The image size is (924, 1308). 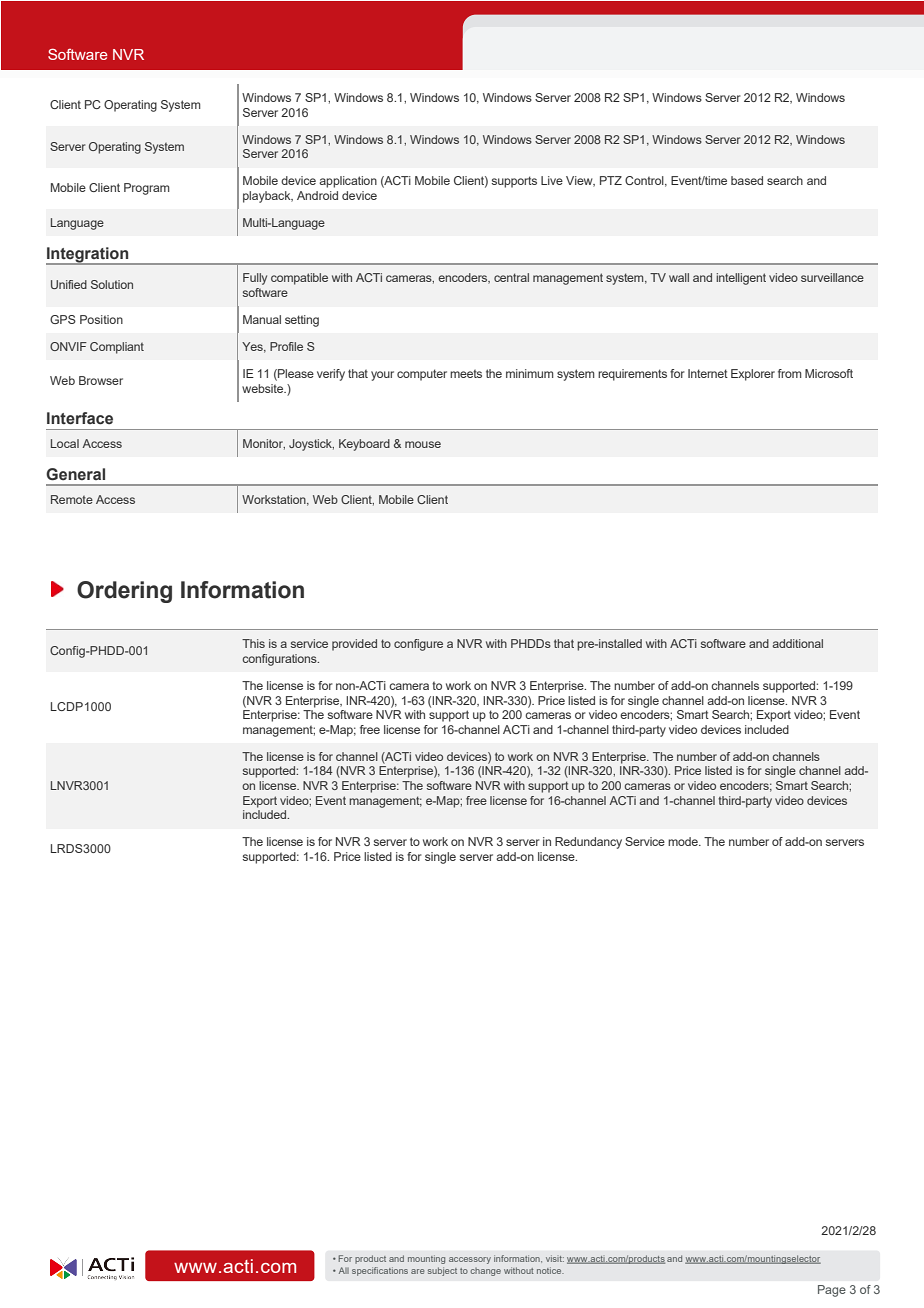 I want to click on provided, so click(x=354, y=645).
